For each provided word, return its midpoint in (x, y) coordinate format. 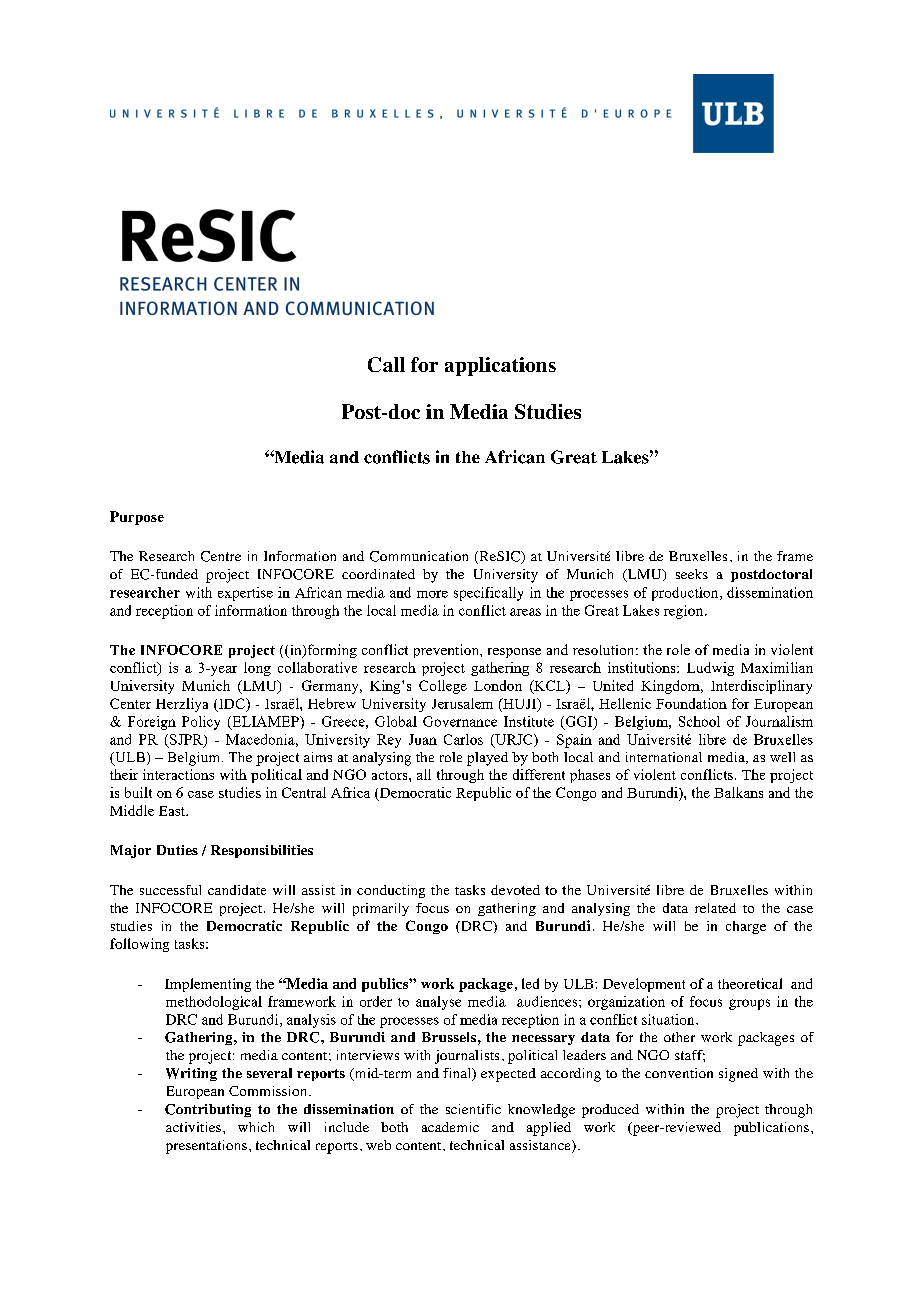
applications (500, 366)
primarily (381, 909)
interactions (178, 774)
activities (193, 1127)
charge (746, 927)
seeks (692, 574)
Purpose (137, 518)
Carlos (463, 739)
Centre (221, 556)
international (664, 757)
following (139, 945)
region (683, 612)
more (432, 594)
